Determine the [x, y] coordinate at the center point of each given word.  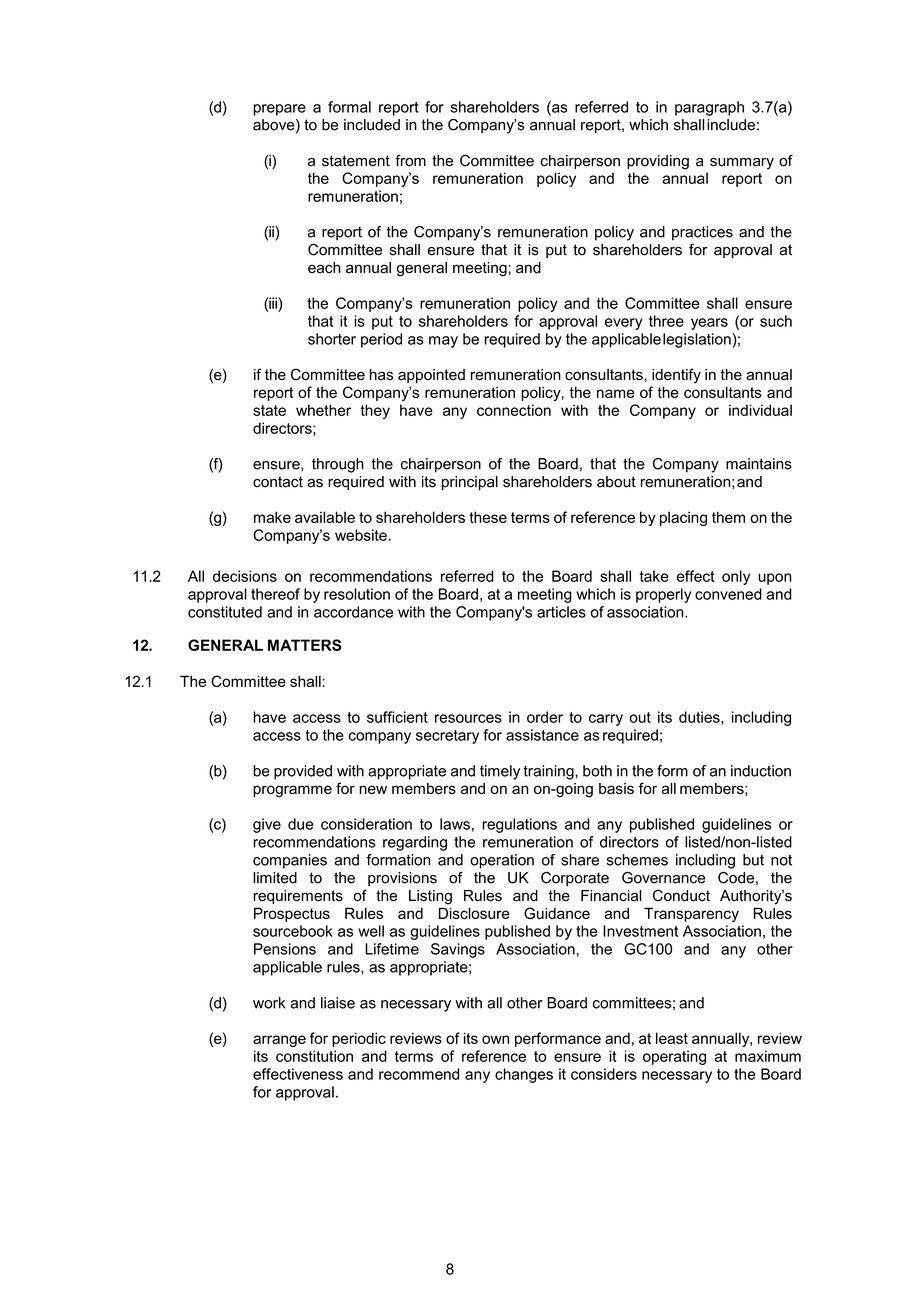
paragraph [709, 108]
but [753, 860]
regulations [519, 825]
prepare [279, 110]
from [410, 160]
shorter [332, 339]
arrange [279, 1041]
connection [514, 410]
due [300, 824]
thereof [275, 594]
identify [676, 376]
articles [561, 612]
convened [728, 594]
